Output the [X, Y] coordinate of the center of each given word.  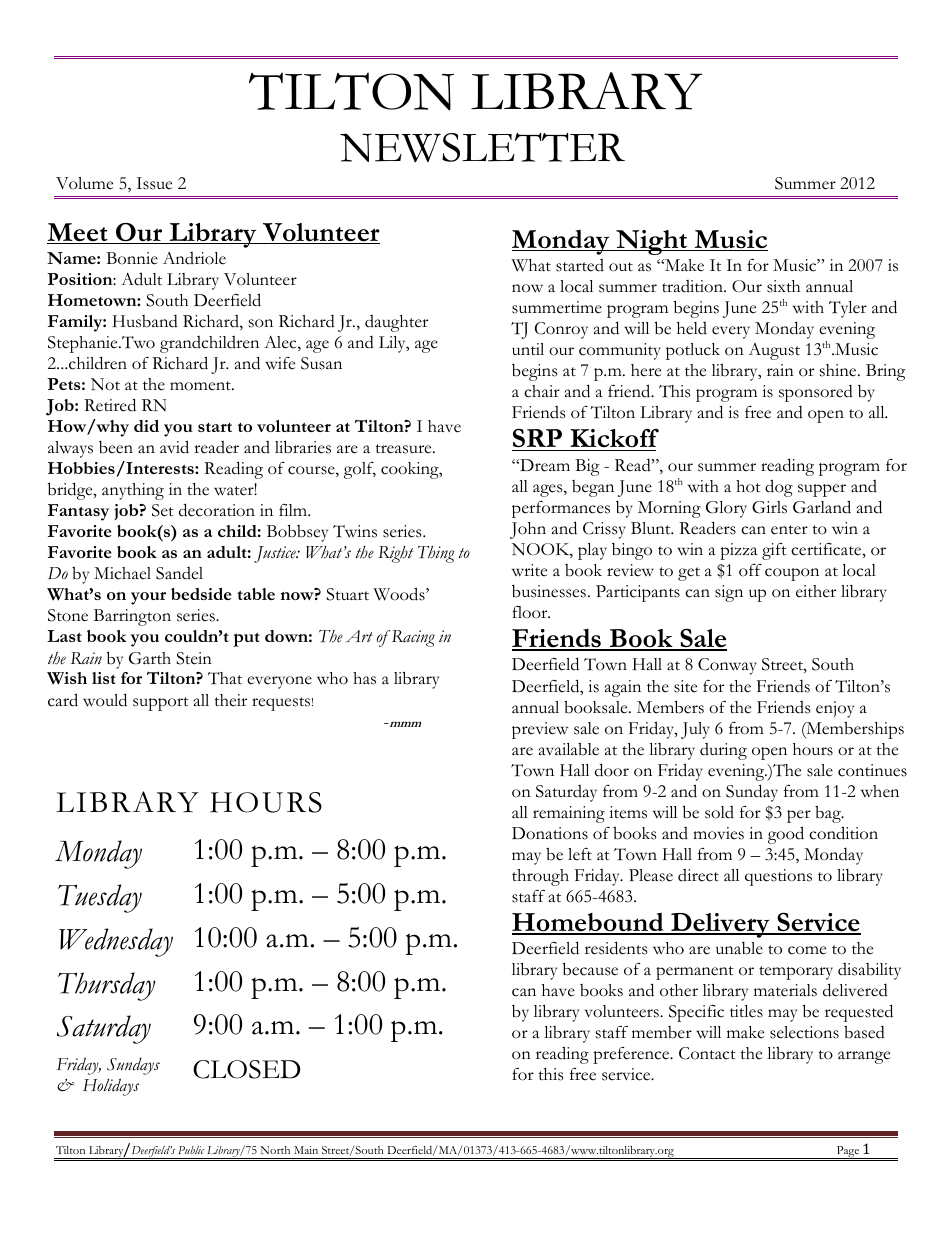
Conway [727, 666]
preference [632, 1055]
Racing [412, 638]
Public [191, 1150]
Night [651, 242]
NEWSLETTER [482, 147]
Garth [150, 658]
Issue [154, 183]
